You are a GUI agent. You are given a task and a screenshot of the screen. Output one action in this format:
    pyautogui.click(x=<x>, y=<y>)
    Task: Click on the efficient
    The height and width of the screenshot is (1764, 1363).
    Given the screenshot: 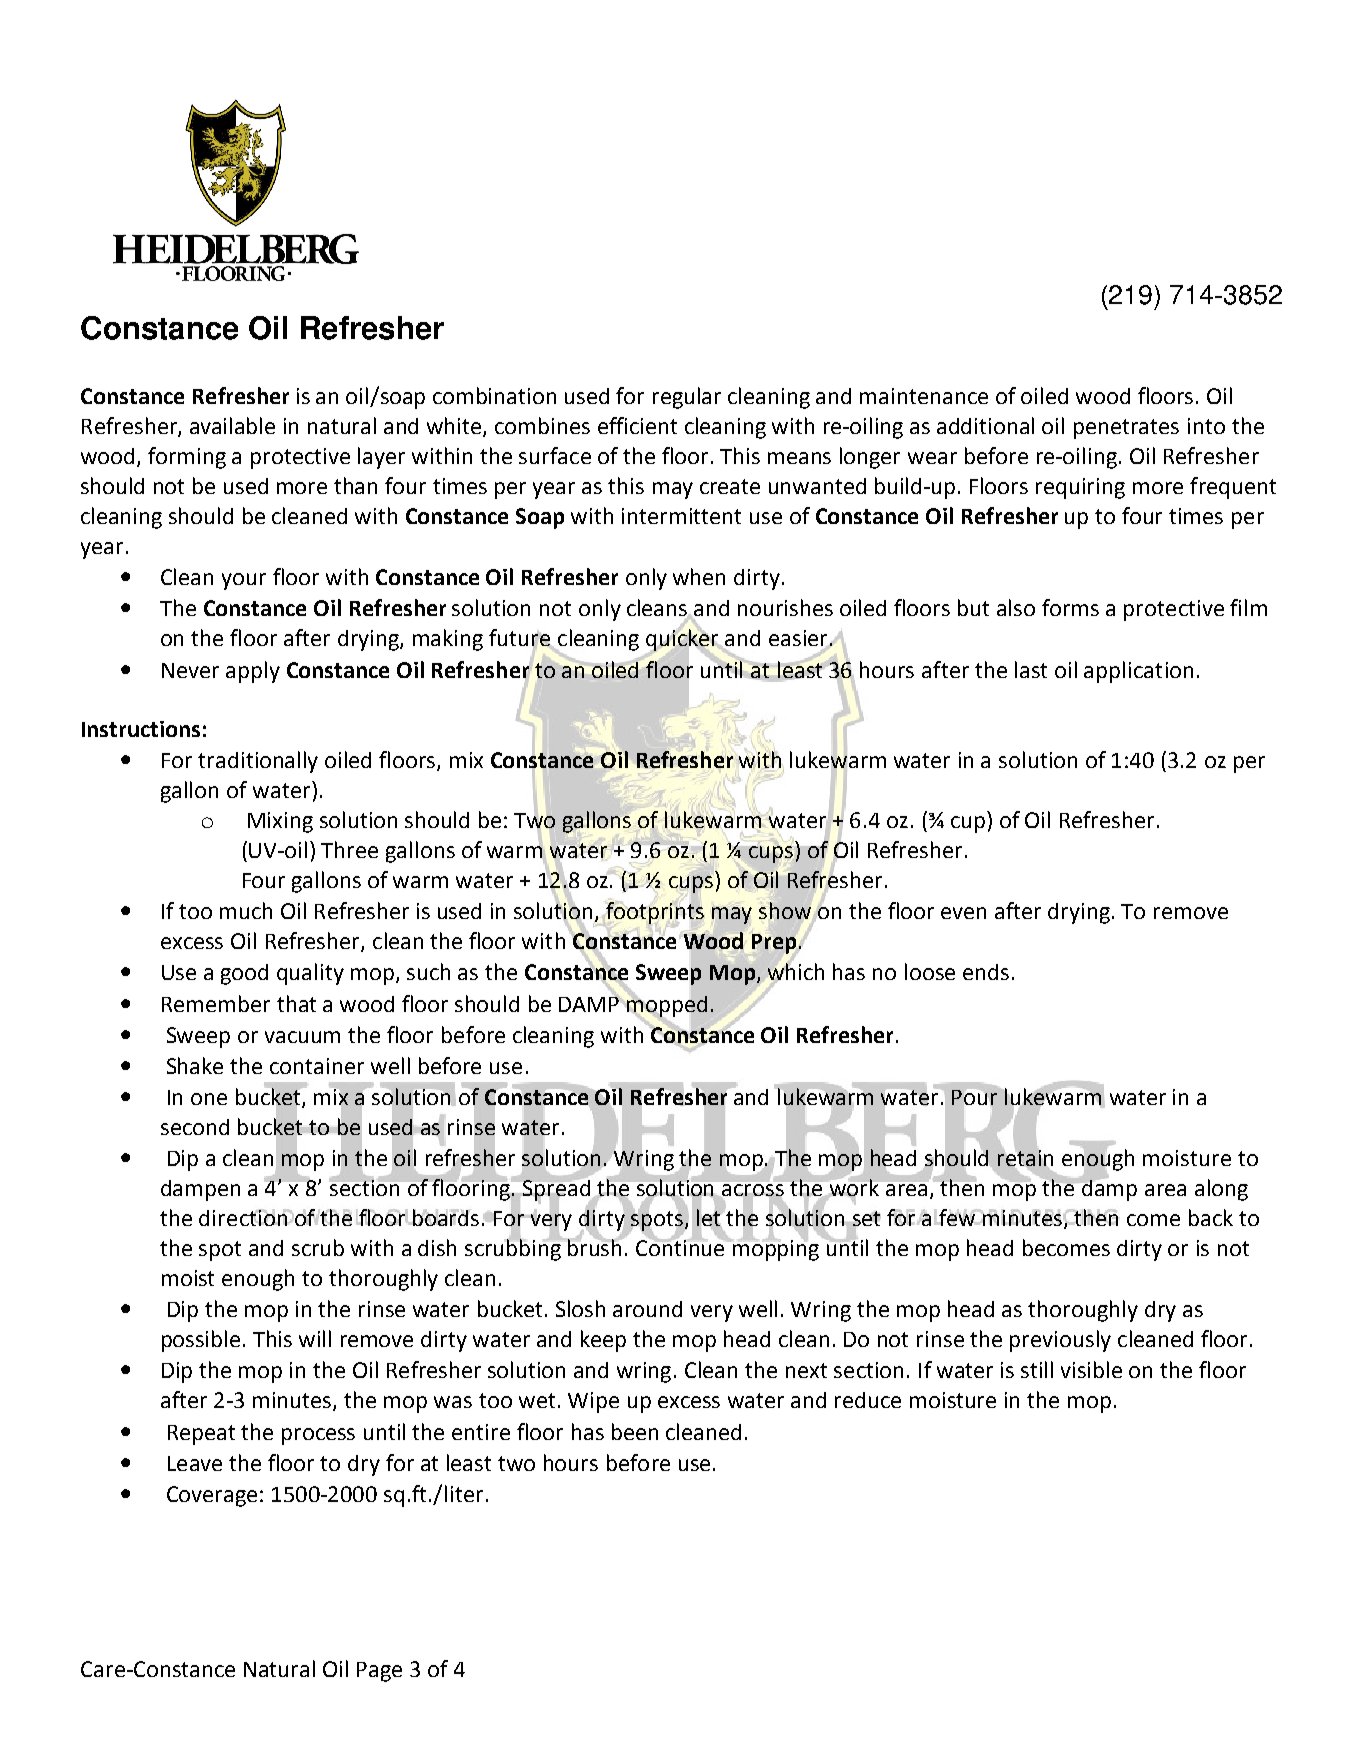 What is the action you would take?
    pyautogui.click(x=637, y=425)
